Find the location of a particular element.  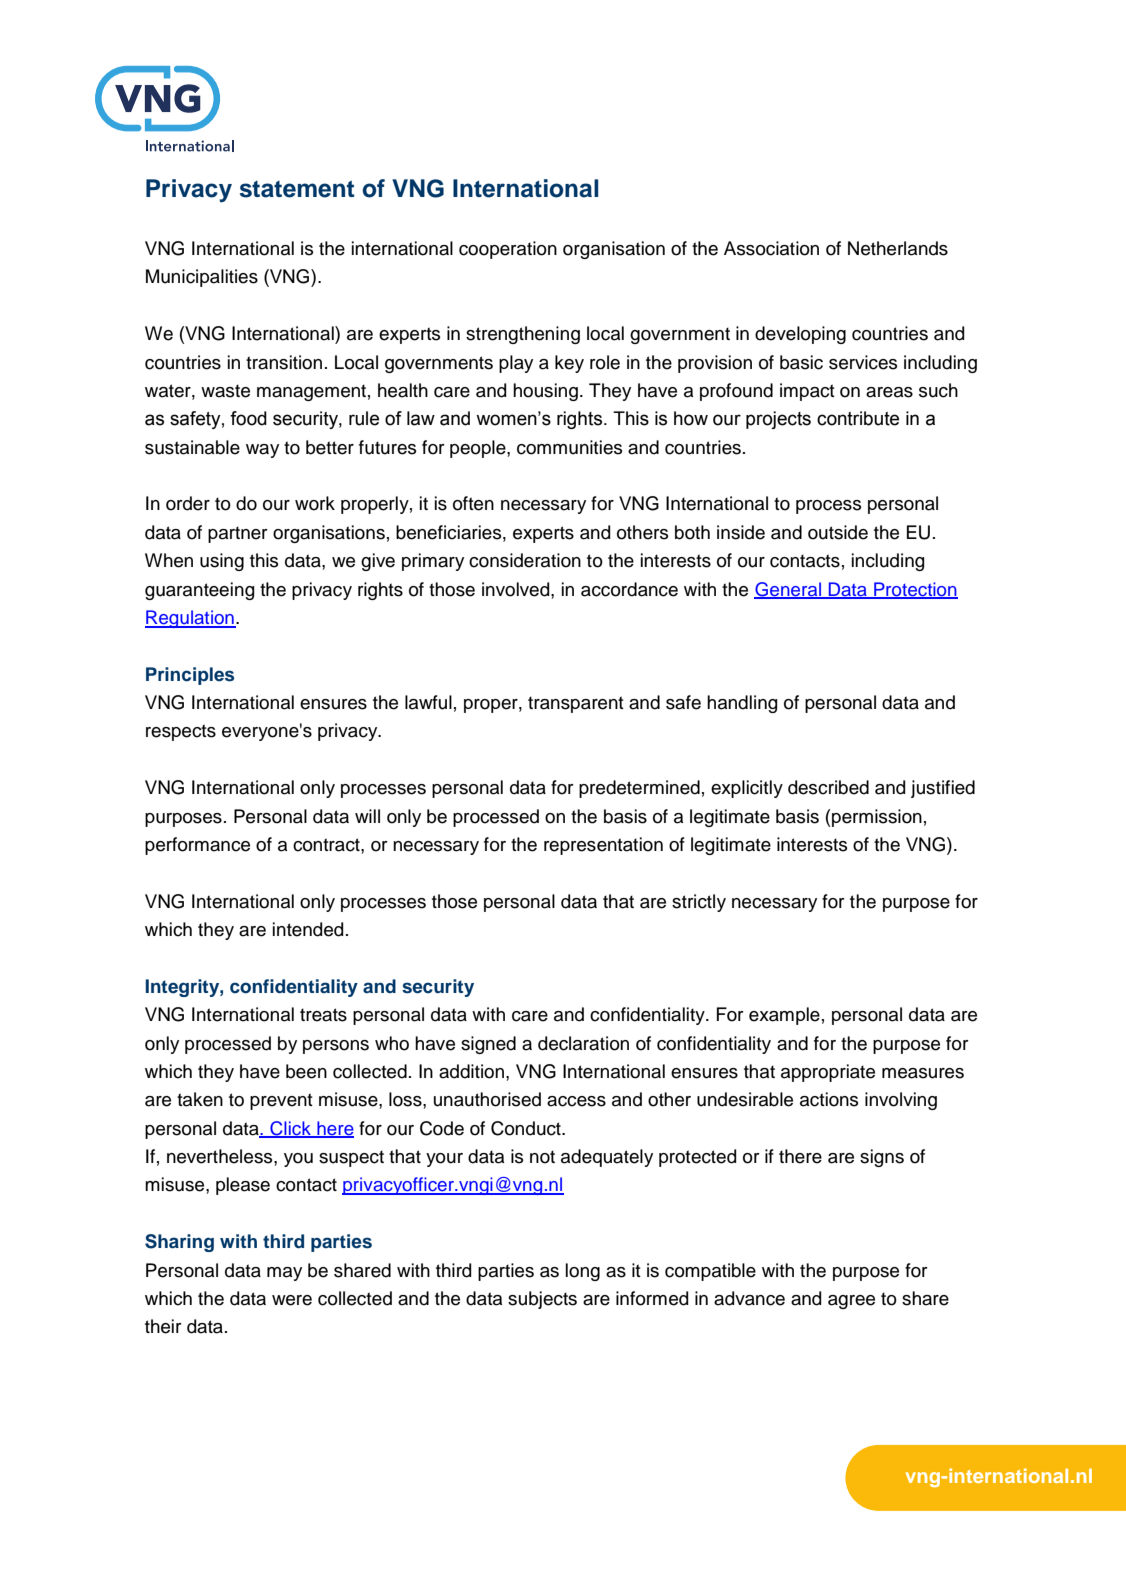

cooperation is located at coordinates (508, 250).
